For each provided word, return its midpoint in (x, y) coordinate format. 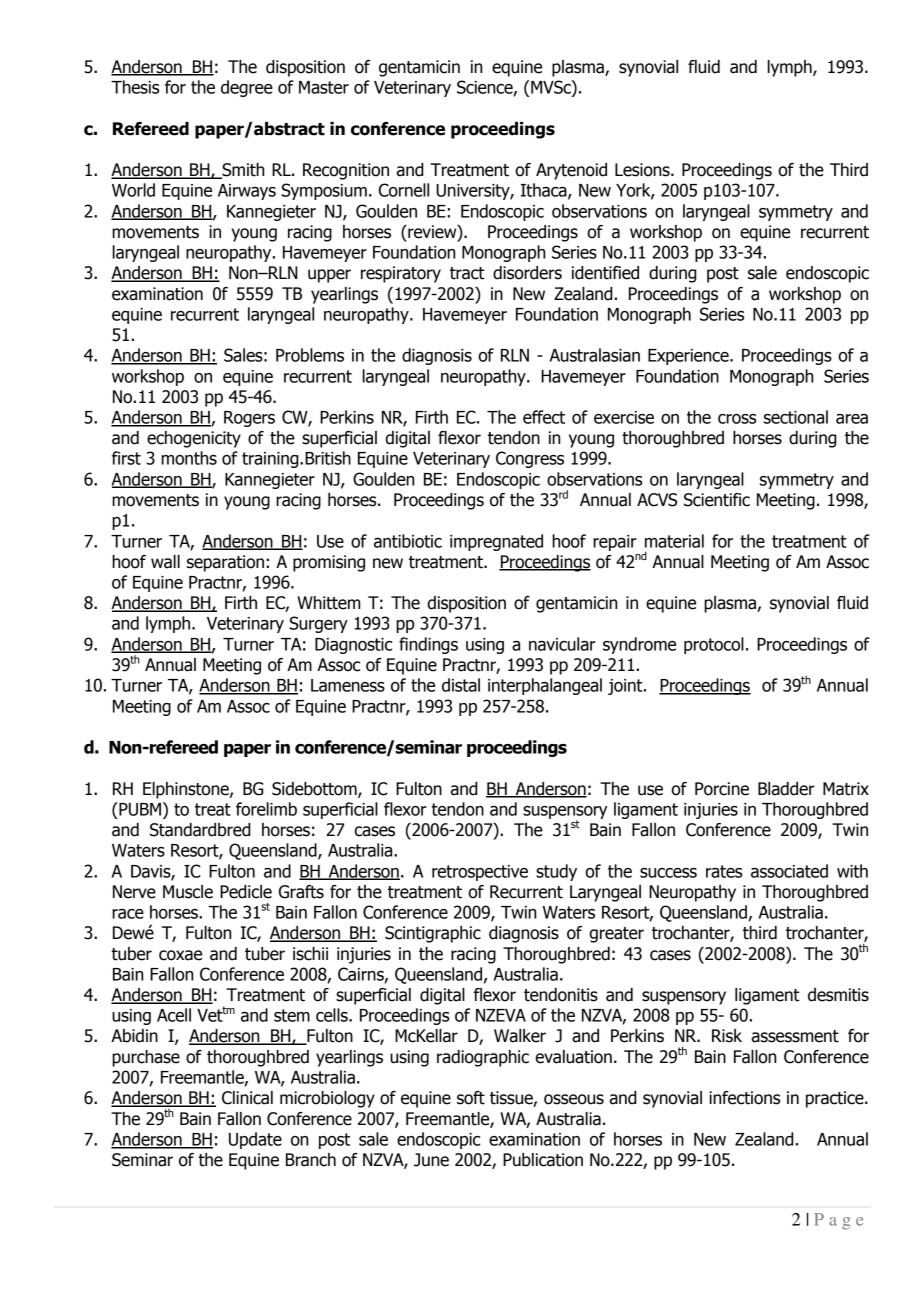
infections (744, 1098)
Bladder (786, 789)
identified (605, 273)
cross (737, 419)
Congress (530, 459)
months (189, 458)
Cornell (404, 190)
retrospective (480, 873)
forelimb (266, 809)
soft (471, 1098)
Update (255, 1140)
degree (247, 88)
